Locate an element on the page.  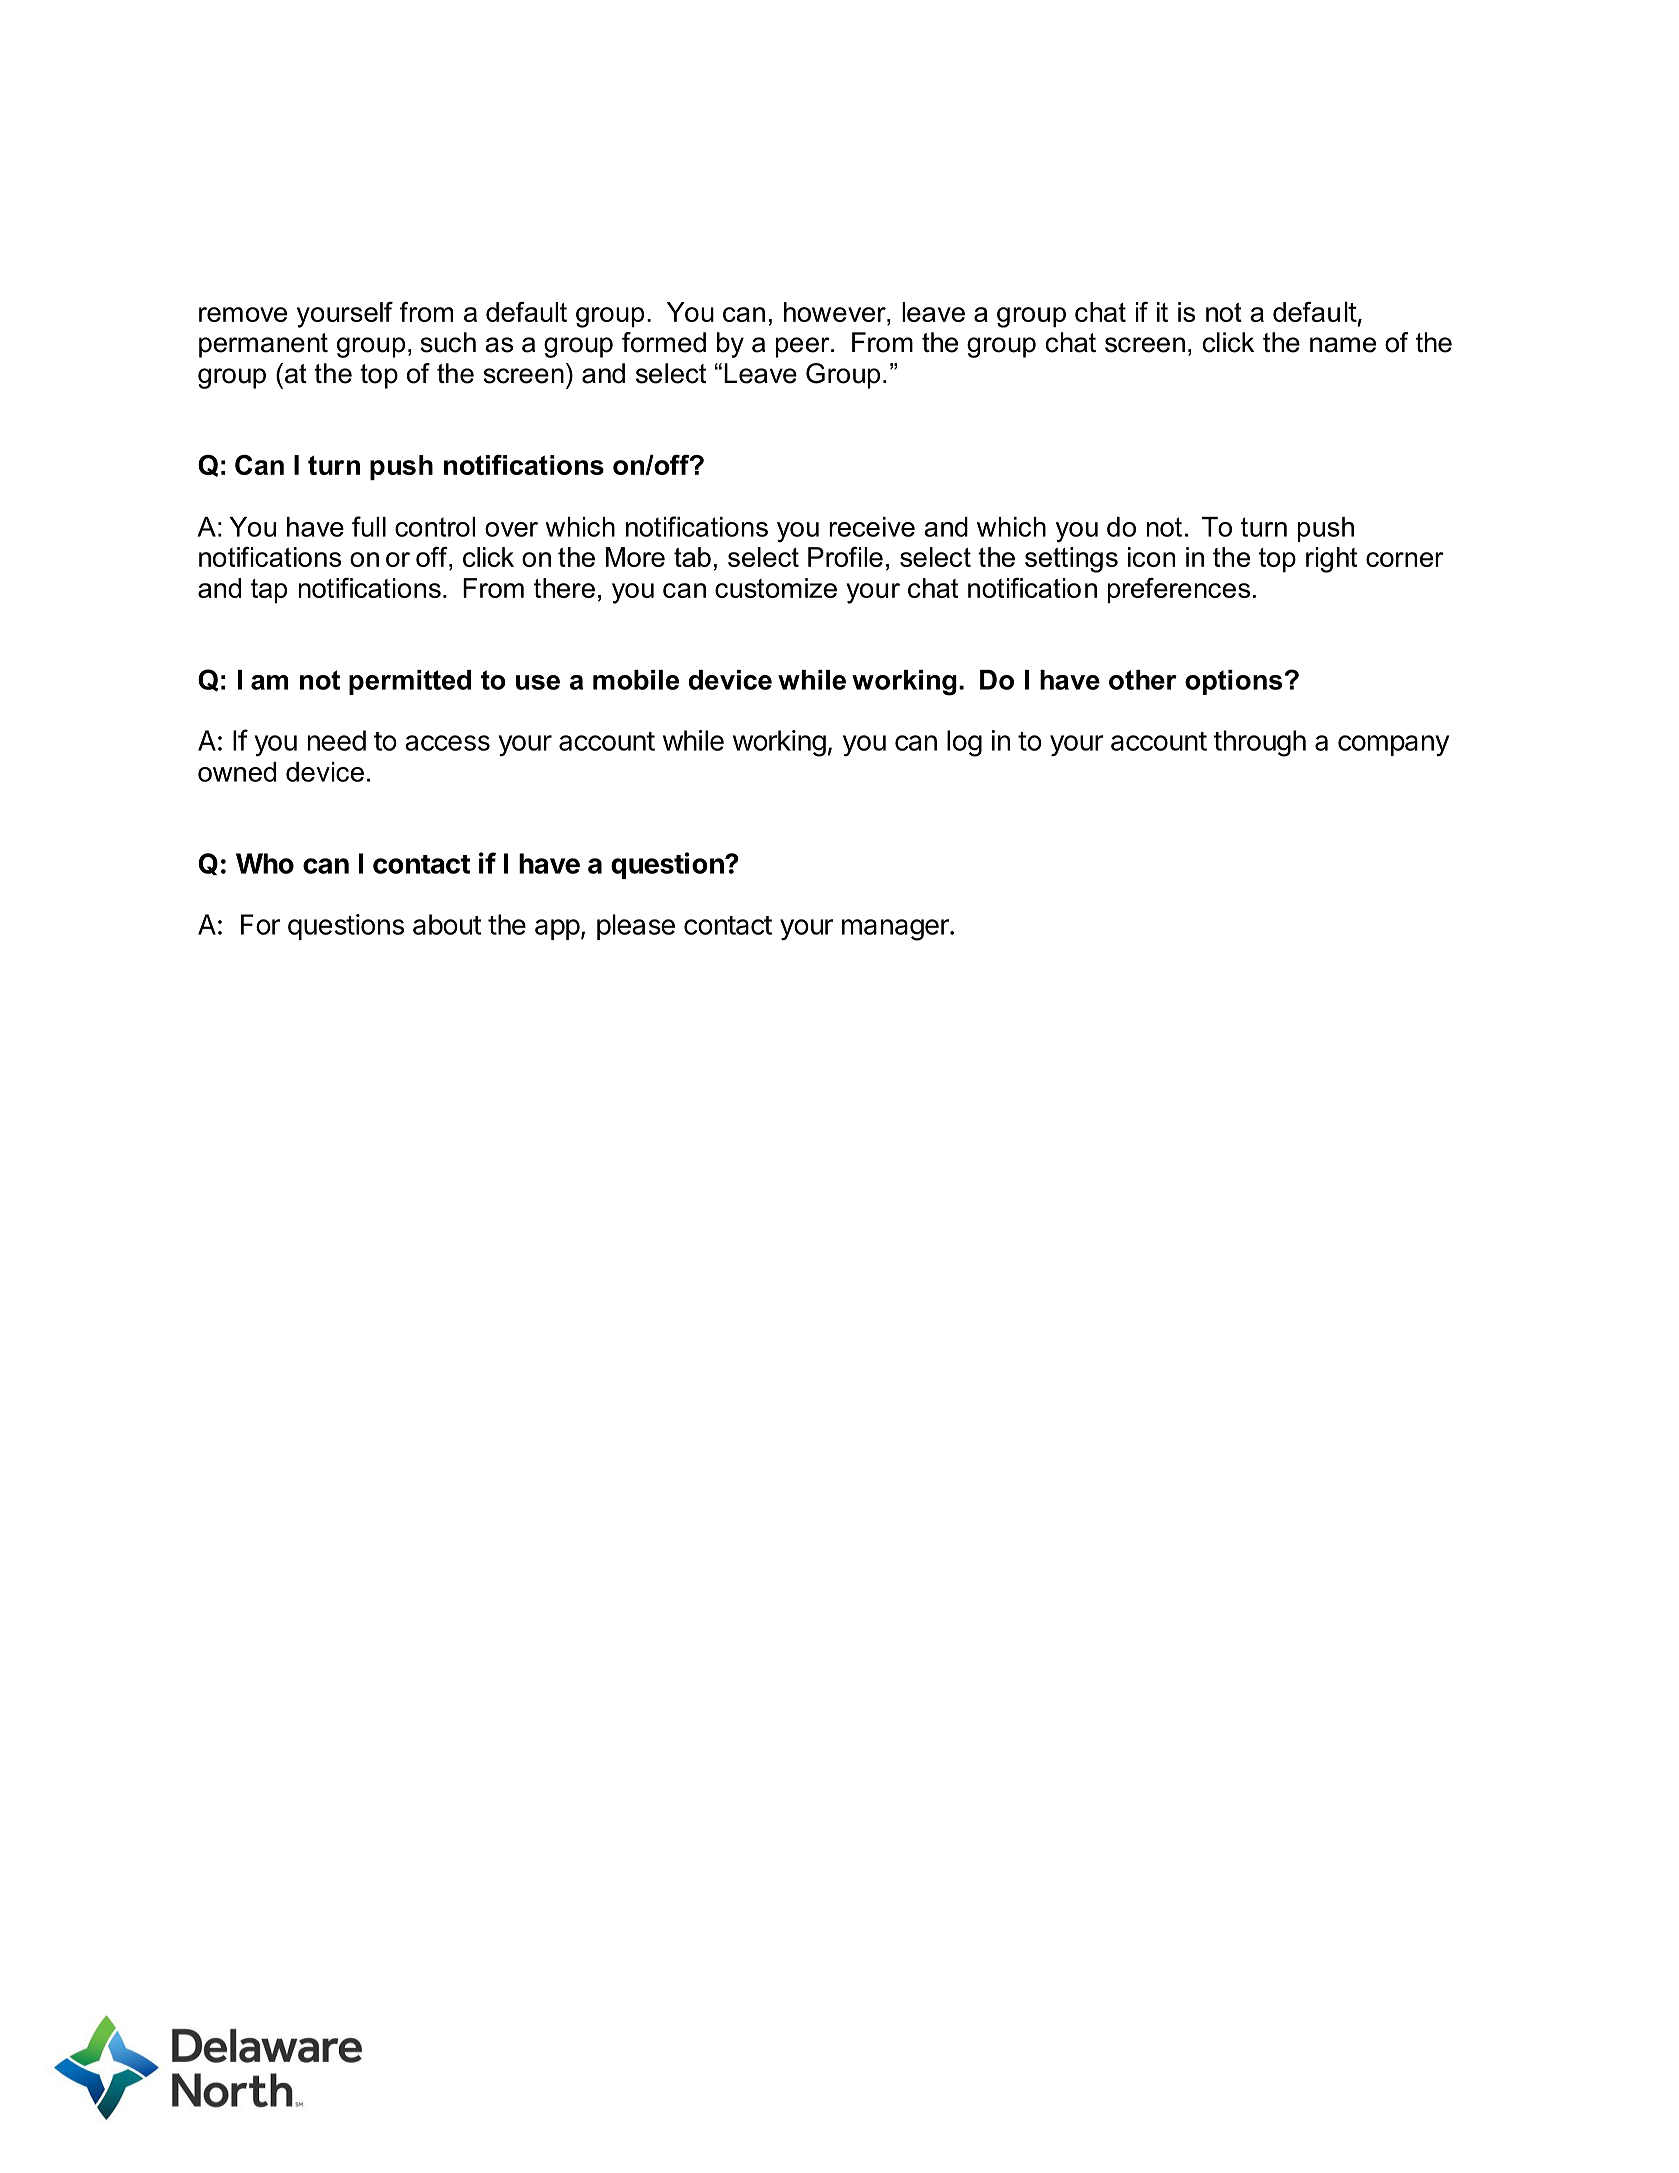
about is located at coordinates (447, 924).
